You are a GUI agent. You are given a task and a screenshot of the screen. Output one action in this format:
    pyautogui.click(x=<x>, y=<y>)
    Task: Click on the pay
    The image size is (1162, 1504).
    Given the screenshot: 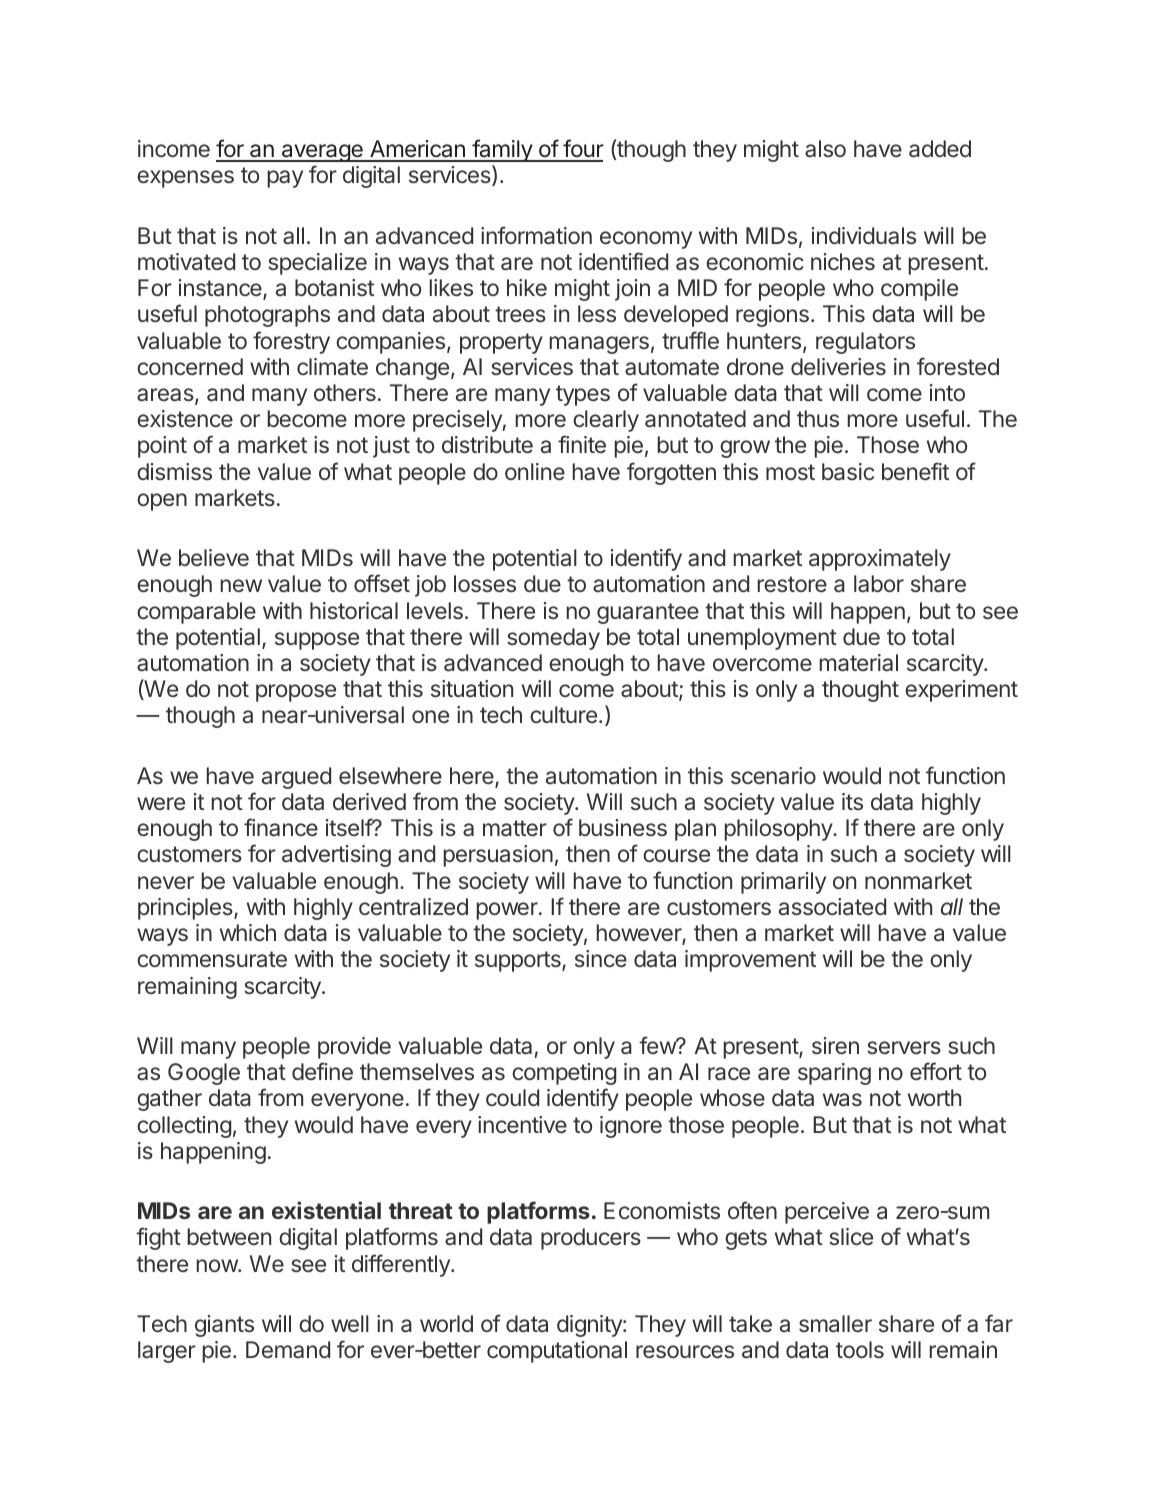 What is the action you would take?
    pyautogui.click(x=285, y=179)
